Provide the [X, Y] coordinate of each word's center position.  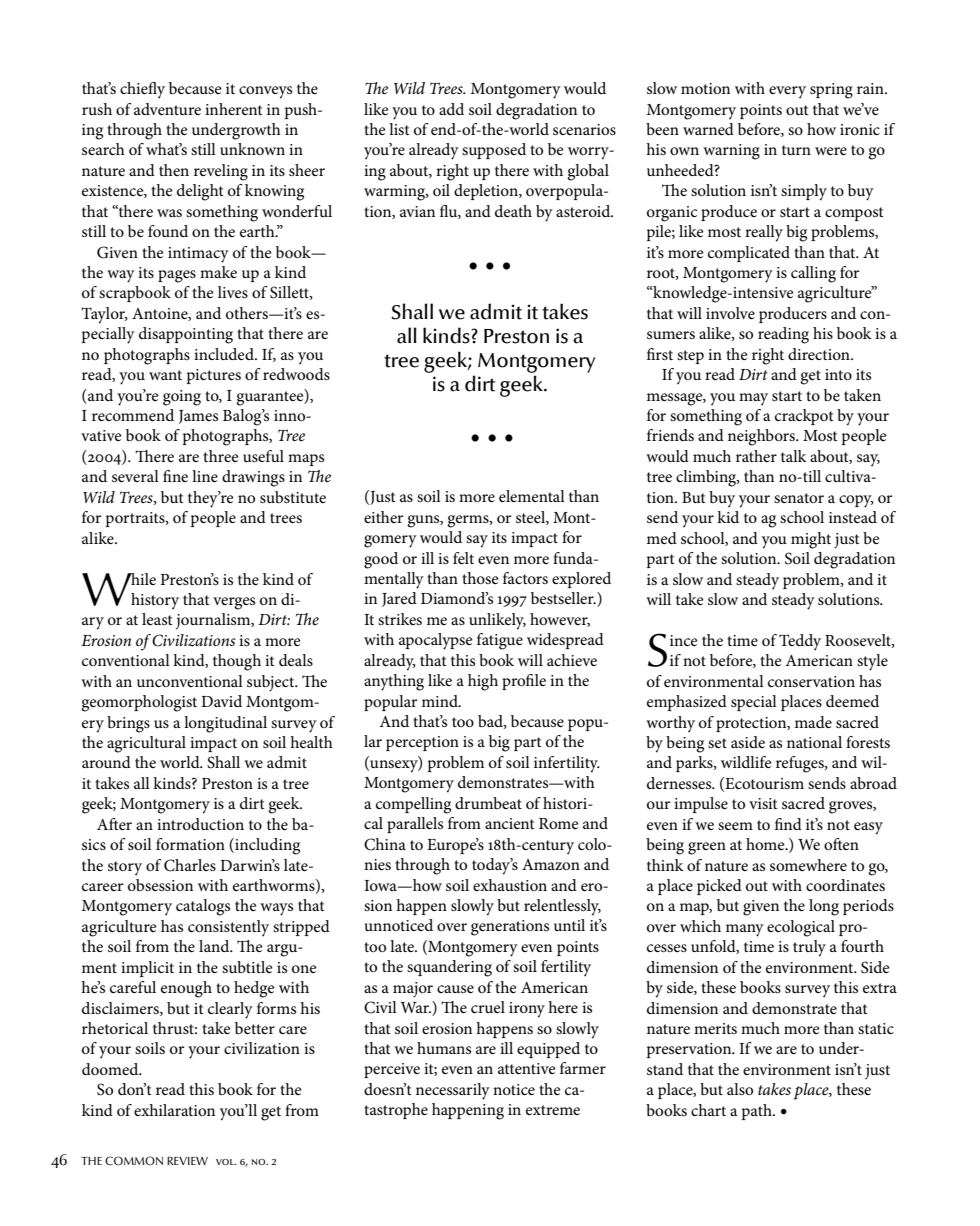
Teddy [800, 642]
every [787, 92]
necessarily [453, 1091]
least [157, 619]
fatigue [500, 641]
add [451, 109]
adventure [167, 109]
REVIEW [187, 1161]
